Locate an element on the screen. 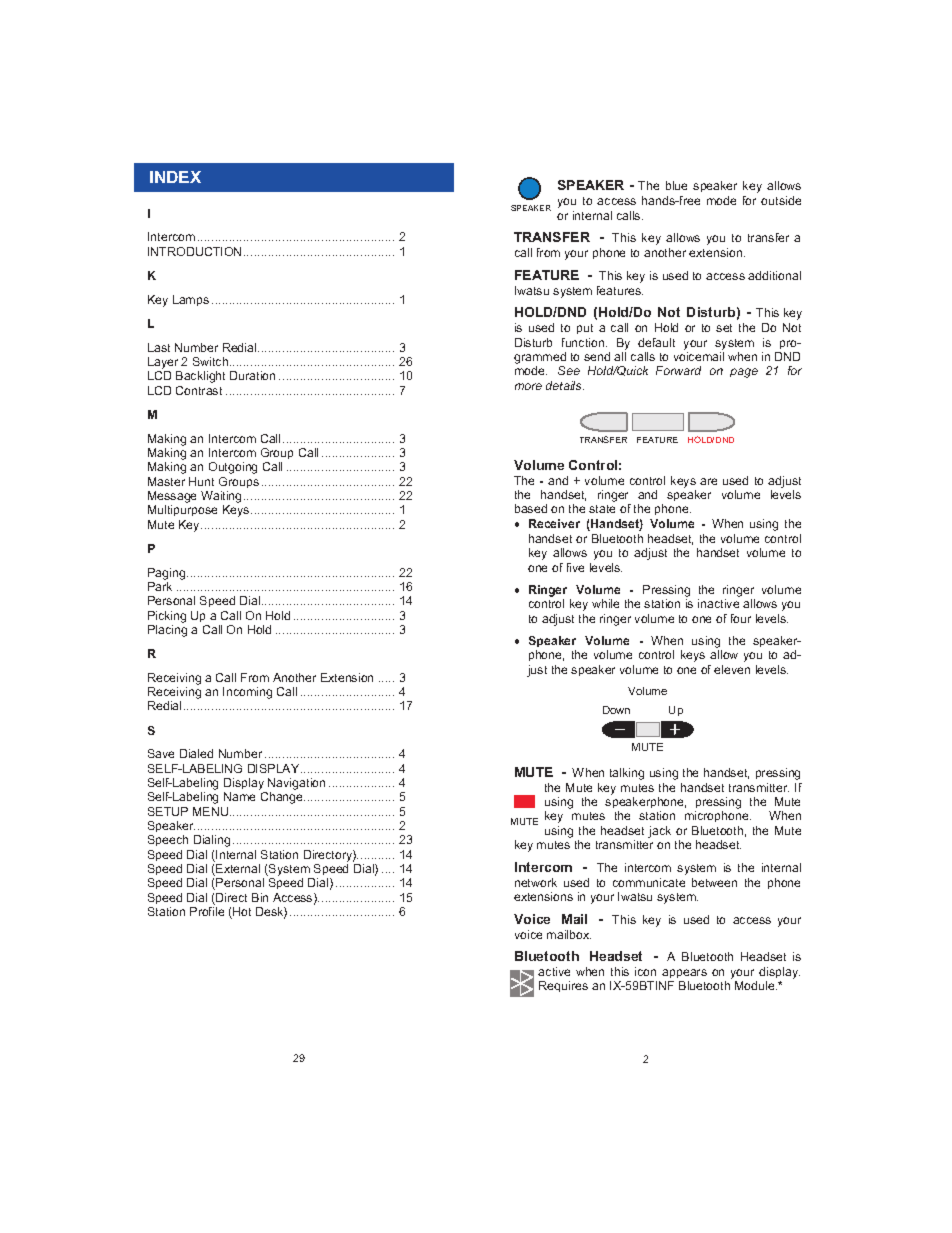  INDEX is located at coordinates (175, 177).
